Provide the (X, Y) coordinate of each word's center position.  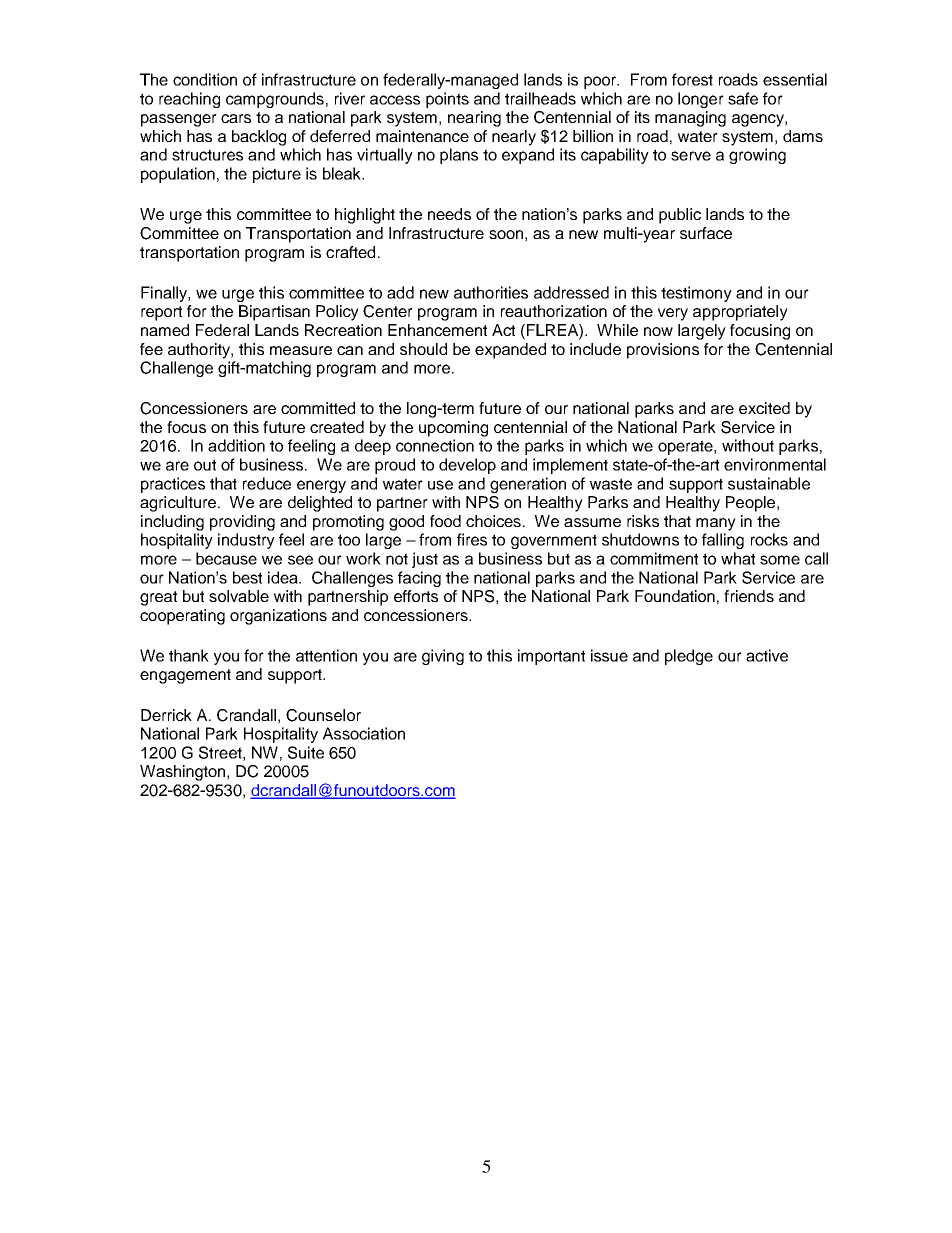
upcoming (453, 429)
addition (236, 445)
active (767, 655)
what (738, 558)
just (425, 560)
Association (364, 733)
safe (743, 98)
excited (764, 408)
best (247, 577)
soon (506, 234)
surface (706, 233)
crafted (350, 252)
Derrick (166, 715)
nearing (474, 119)
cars (236, 118)
